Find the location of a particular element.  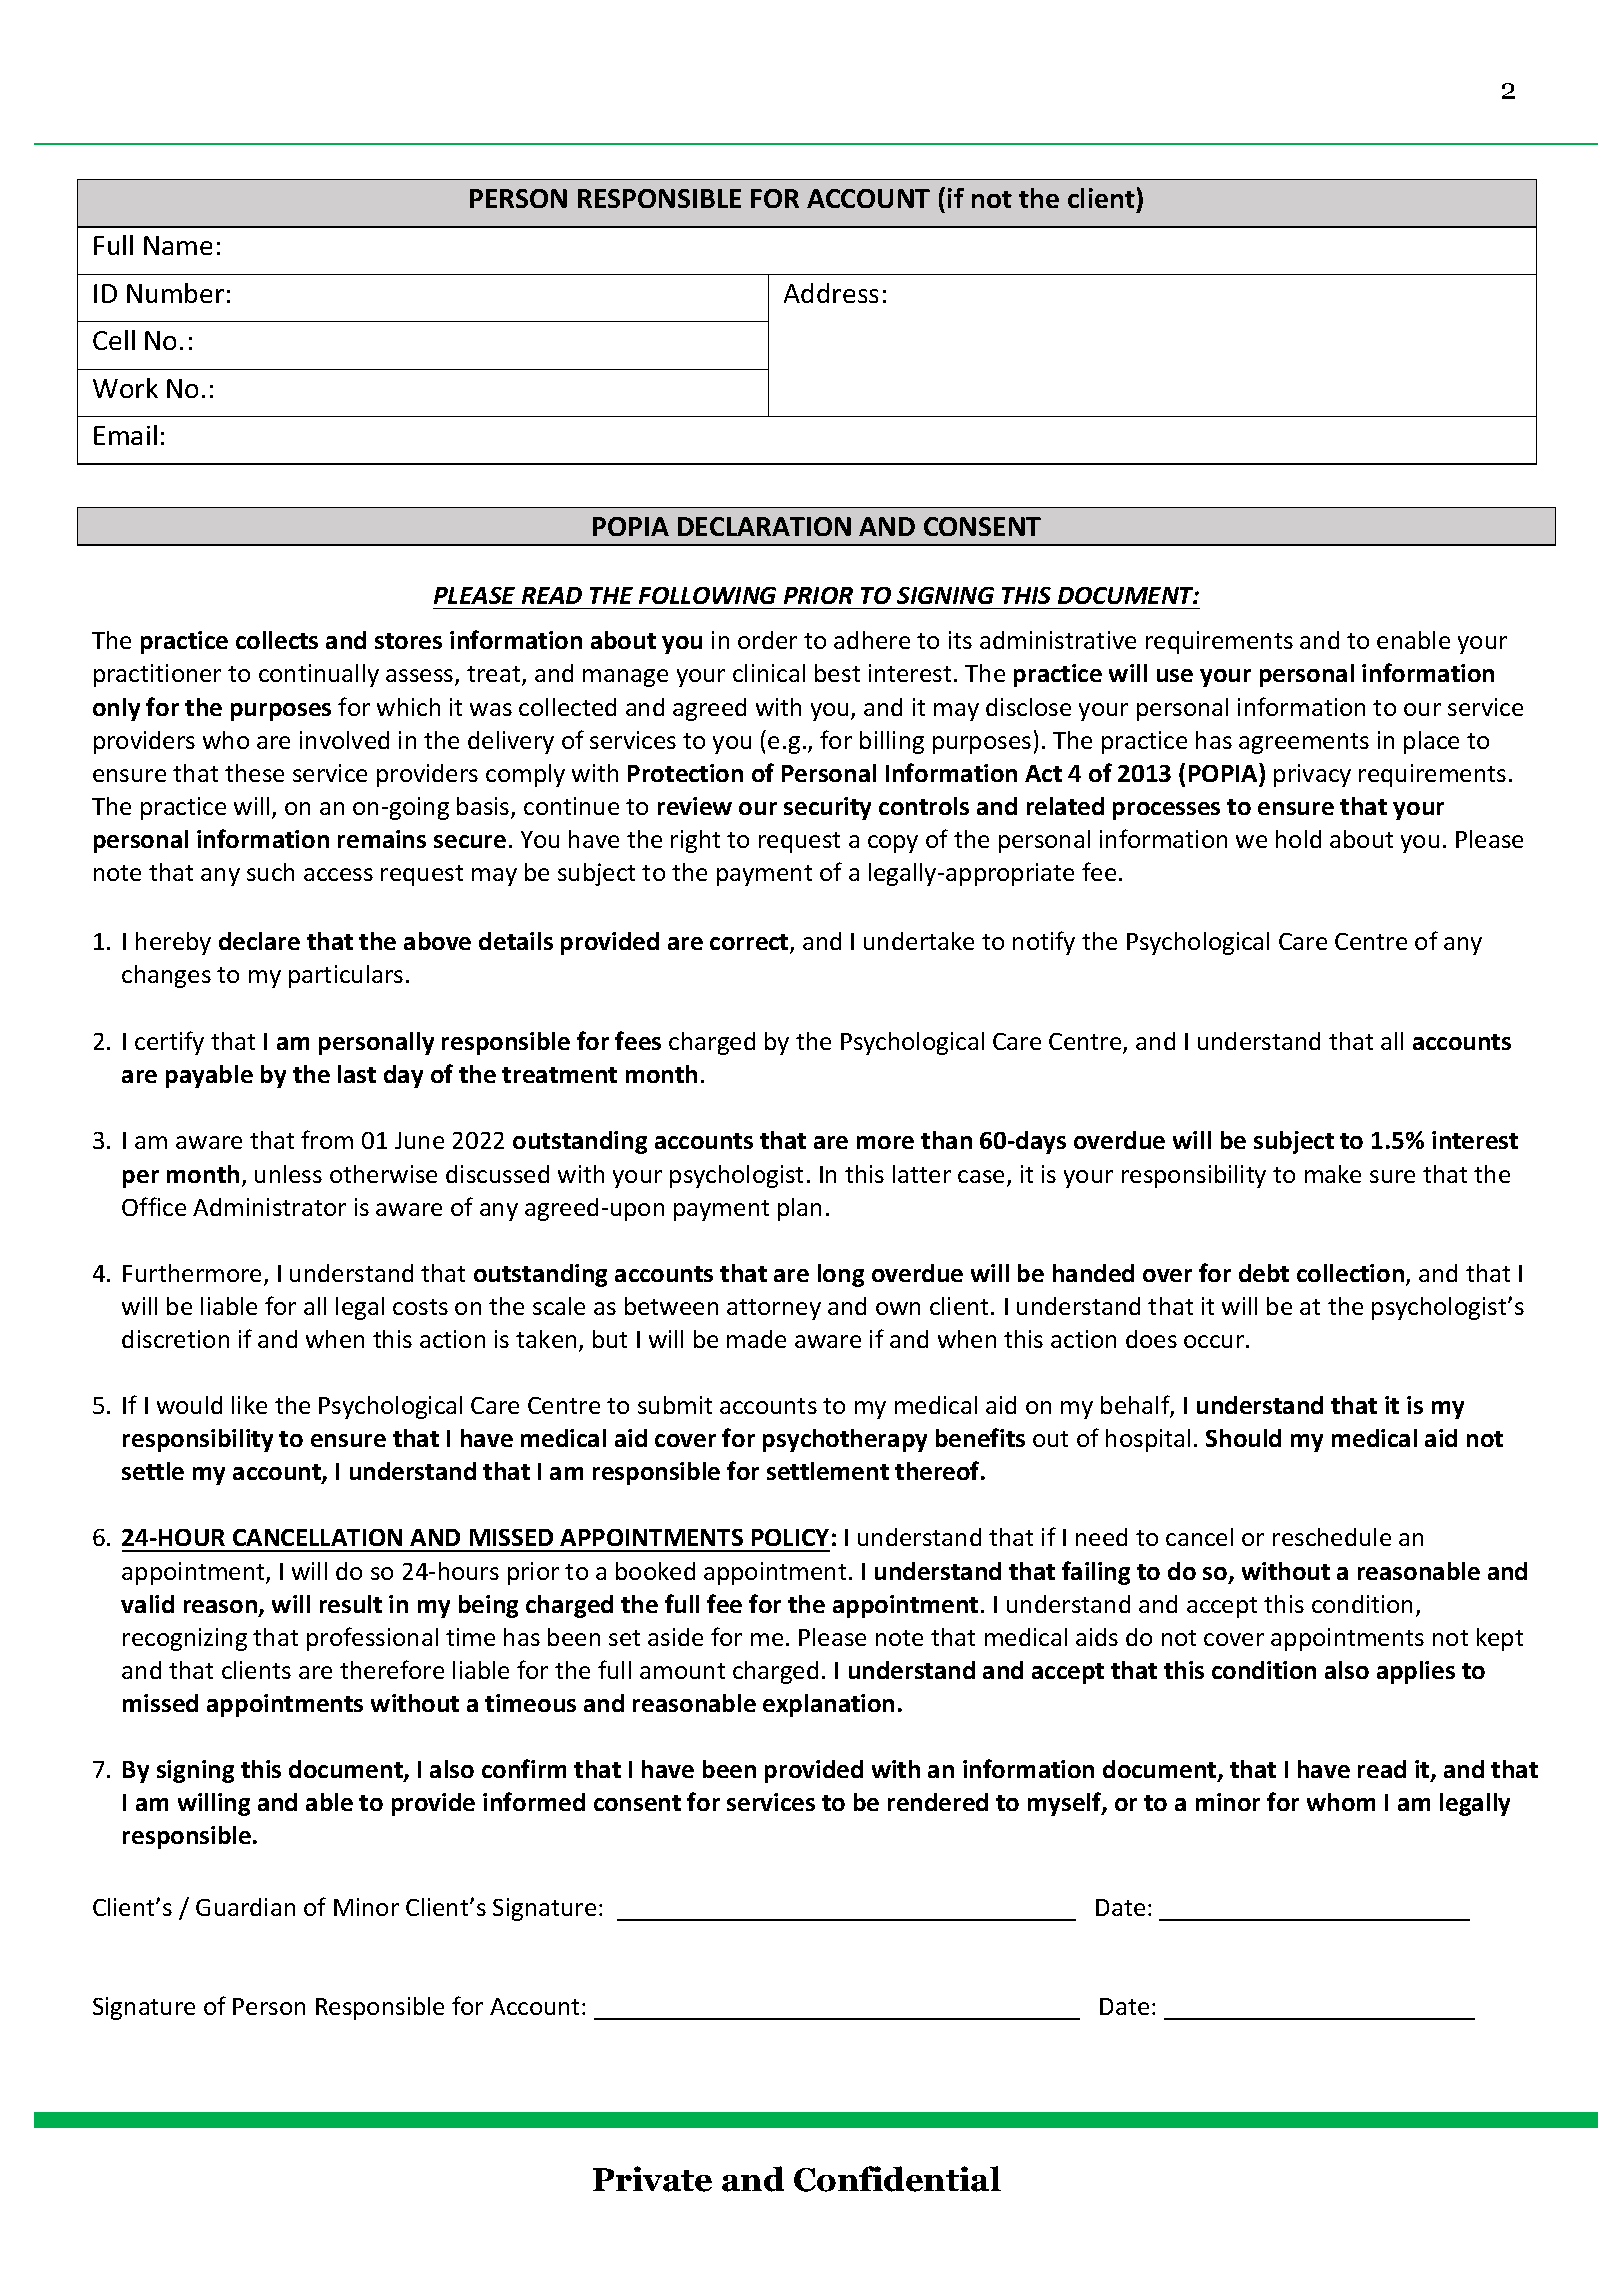

administrative is located at coordinates (1058, 640).
